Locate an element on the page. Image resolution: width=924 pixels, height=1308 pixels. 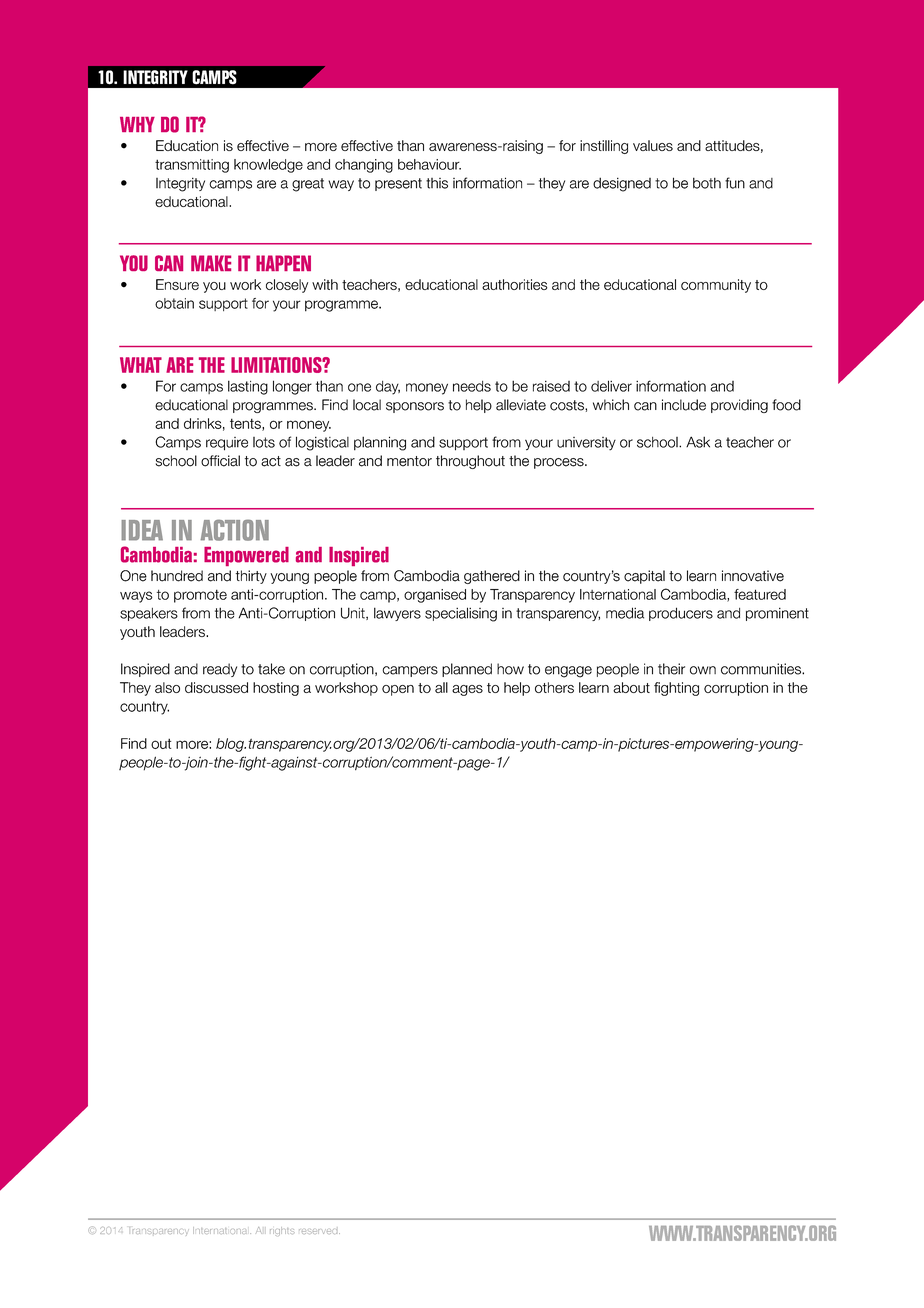
about is located at coordinates (631, 687).
